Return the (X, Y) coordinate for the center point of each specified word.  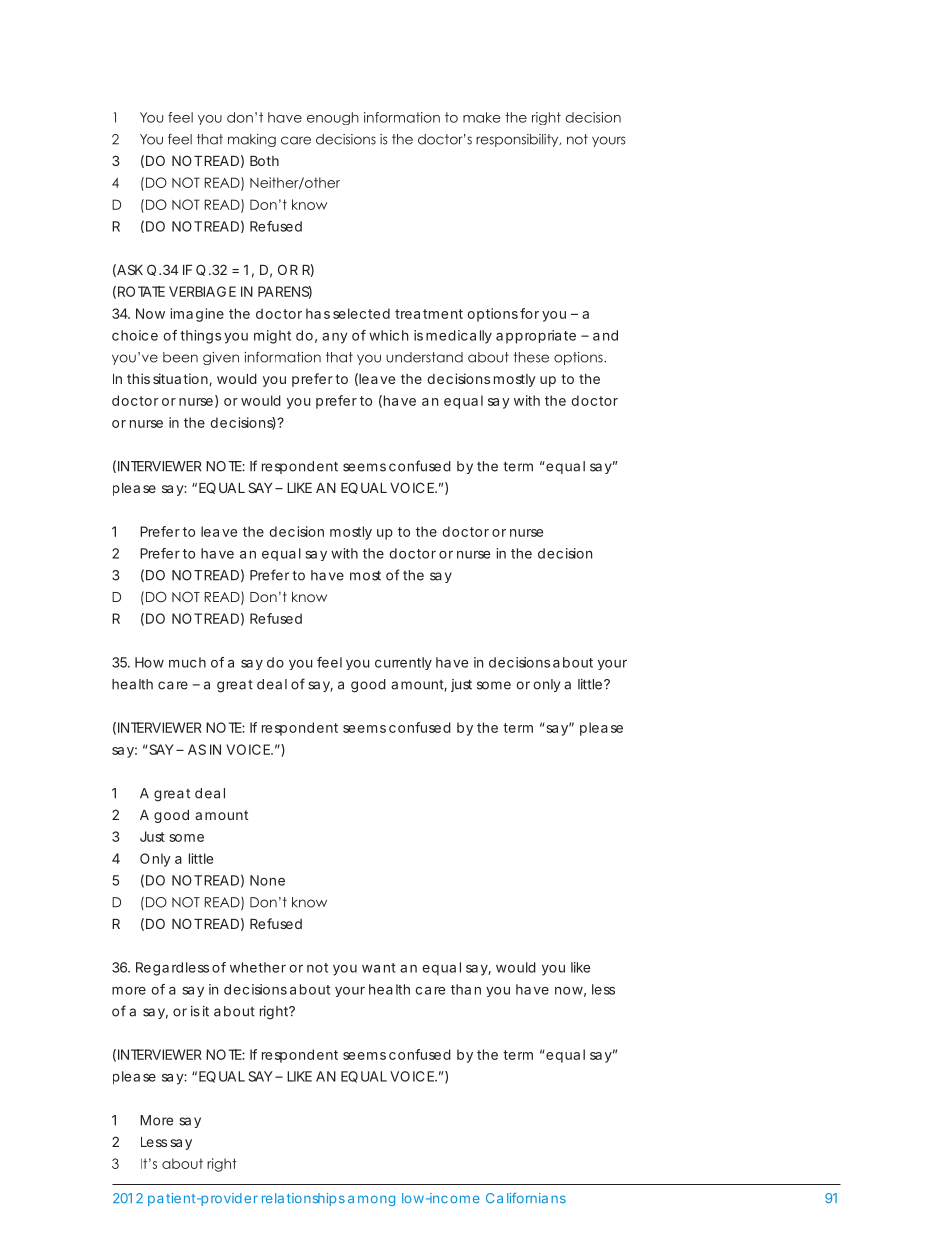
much (187, 662)
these (531, 357)
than (466, 989)
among (371, 1200)
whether (258, 967)
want (379, 968)
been (180, 357)
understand (424, 357)
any (335, 338)
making (252, 140)
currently (403, 663)
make (482, 117)
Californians (526, 1198)
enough (333, 118)
